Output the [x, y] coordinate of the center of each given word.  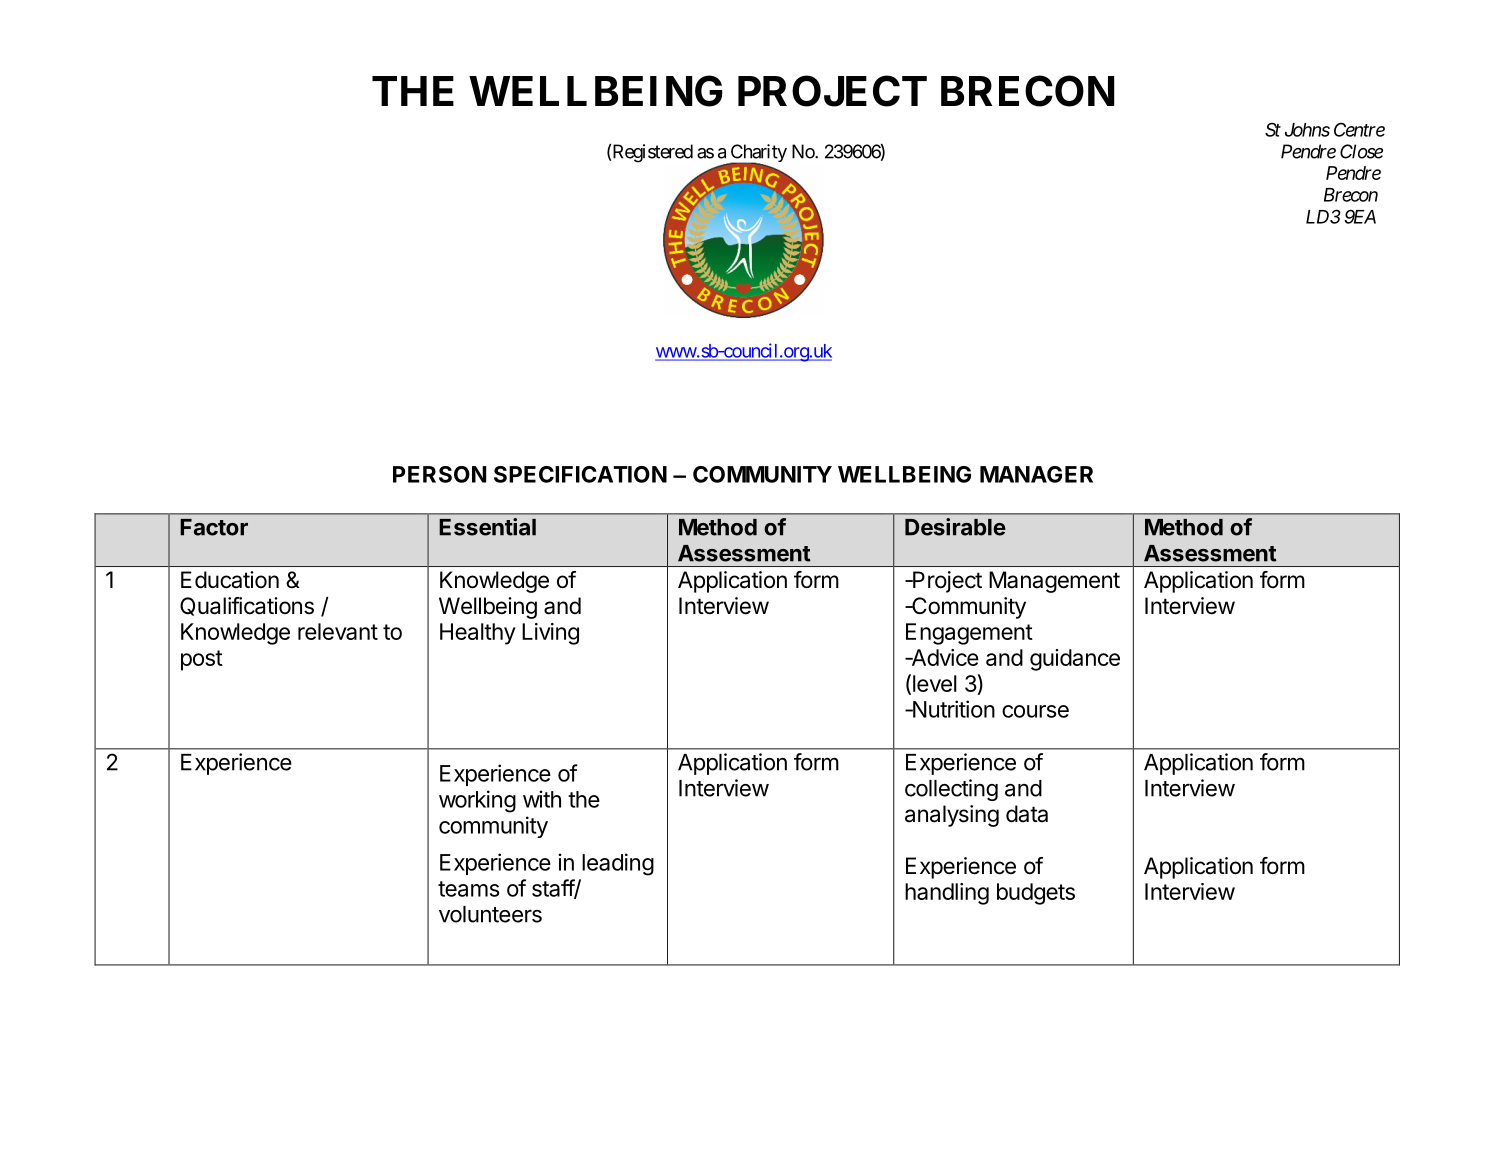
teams [468, 889]
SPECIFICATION [580, 474]
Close [1361, 151]
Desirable [955, 527]
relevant [338, 631]
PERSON [439, 474]
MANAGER [1036, 474]
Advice [944, 657]
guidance [1075, 660]
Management [1054, 582]
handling [947, 894]
